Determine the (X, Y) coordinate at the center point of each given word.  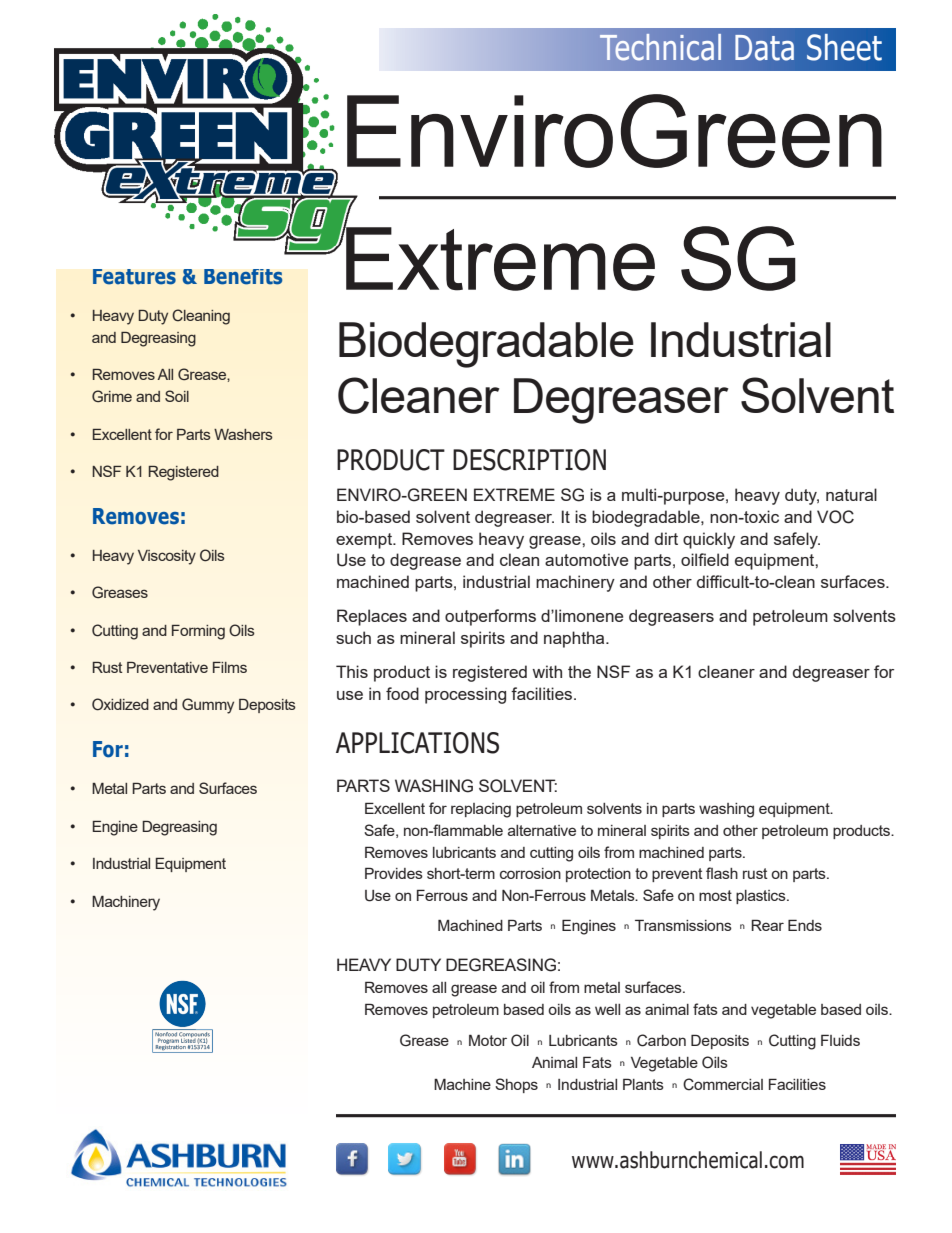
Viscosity (167, 557)
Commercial (723, 1084)
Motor (488, 1040)
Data (764, 48)
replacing (481, 810)
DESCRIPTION (529, 460)
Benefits (243, 277)
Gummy (208, 706)
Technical (660, 47)
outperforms (490, 617)
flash (722, 873)
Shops (516, 1085)
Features (134, 277)
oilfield (705, 559)
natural (851, 494)
